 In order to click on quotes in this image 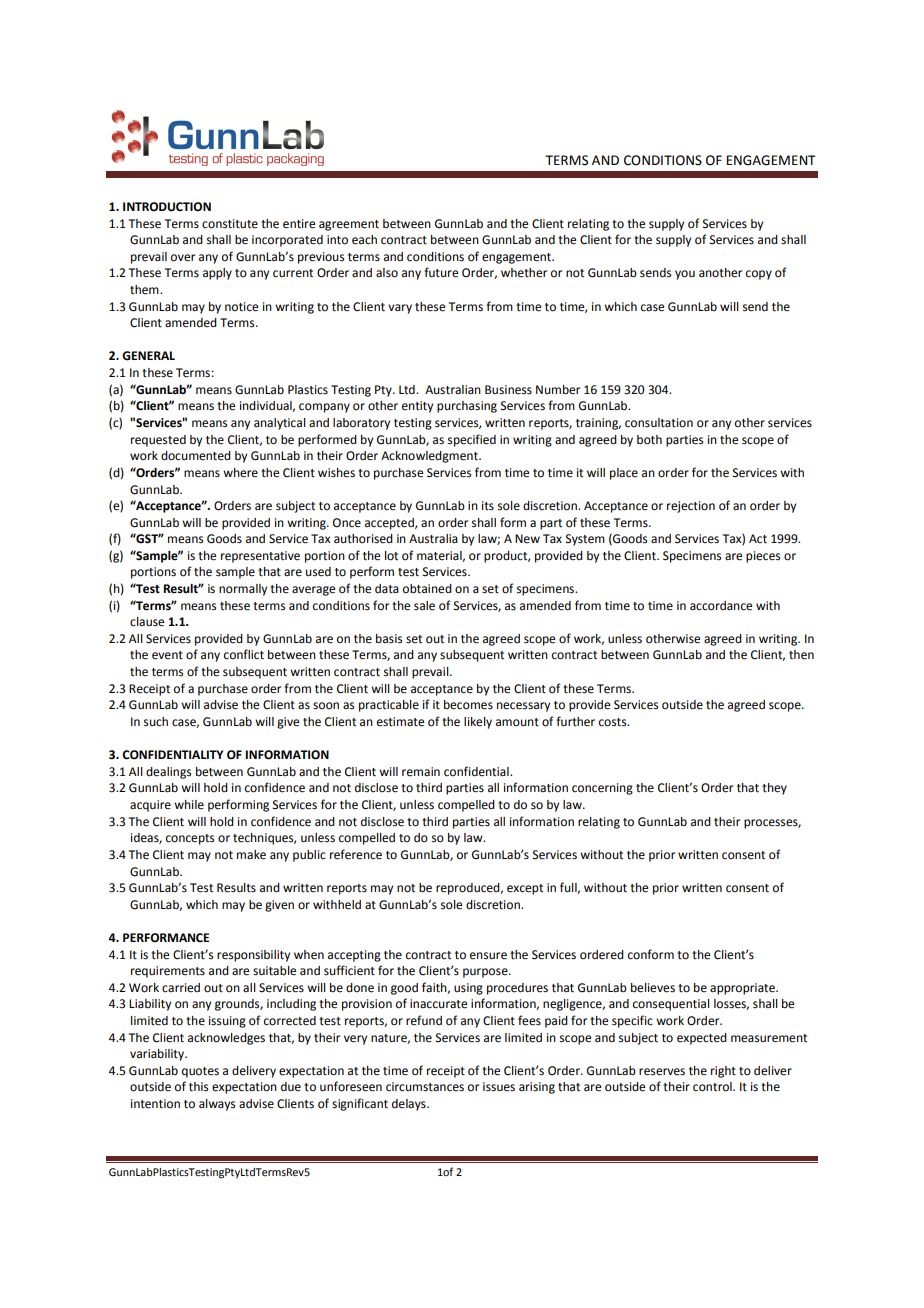, I will do `click(200, 1072)`.
